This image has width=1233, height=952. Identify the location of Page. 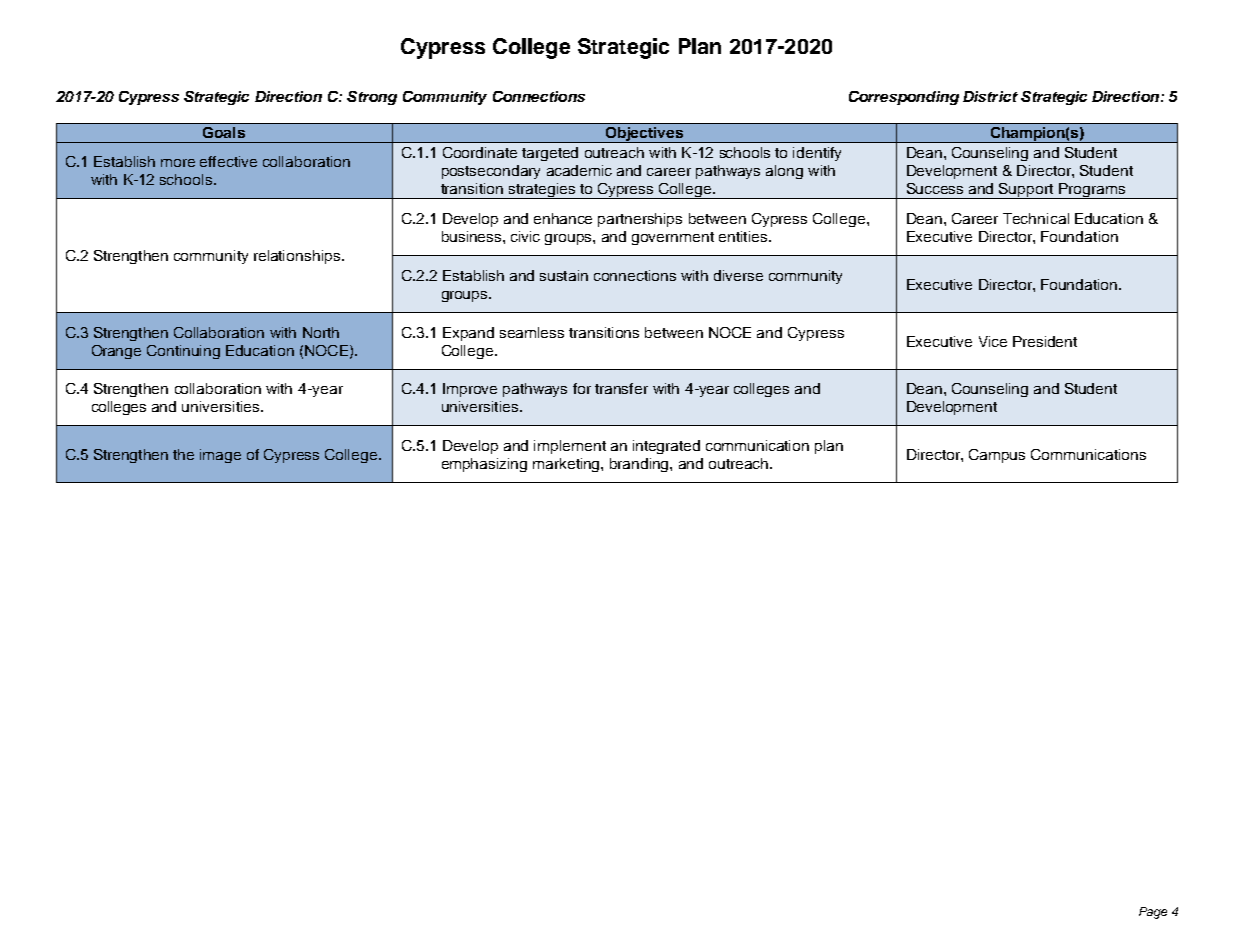
(1153, 913).
